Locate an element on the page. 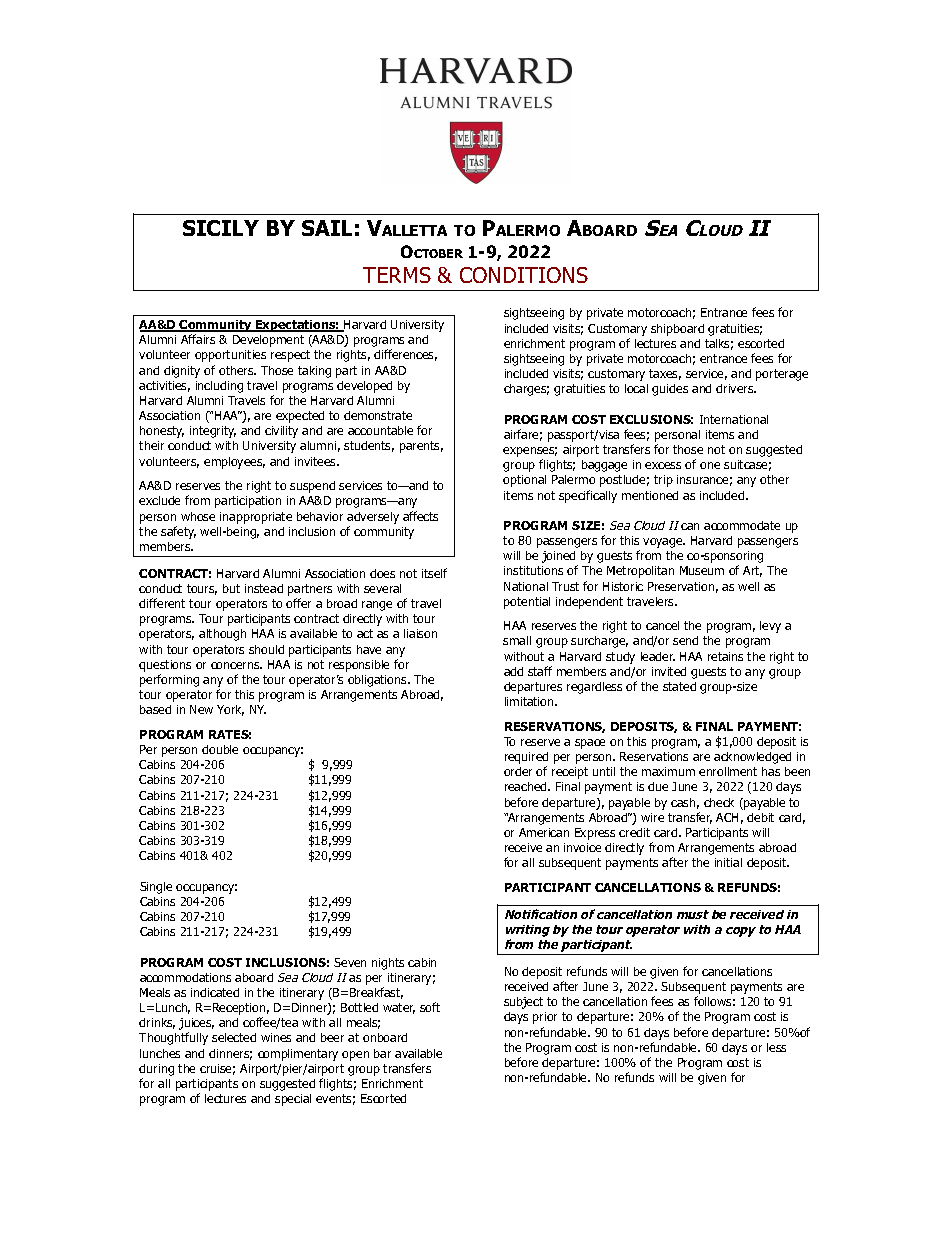  CONDITIONS is located at coordinates (524, 275).
